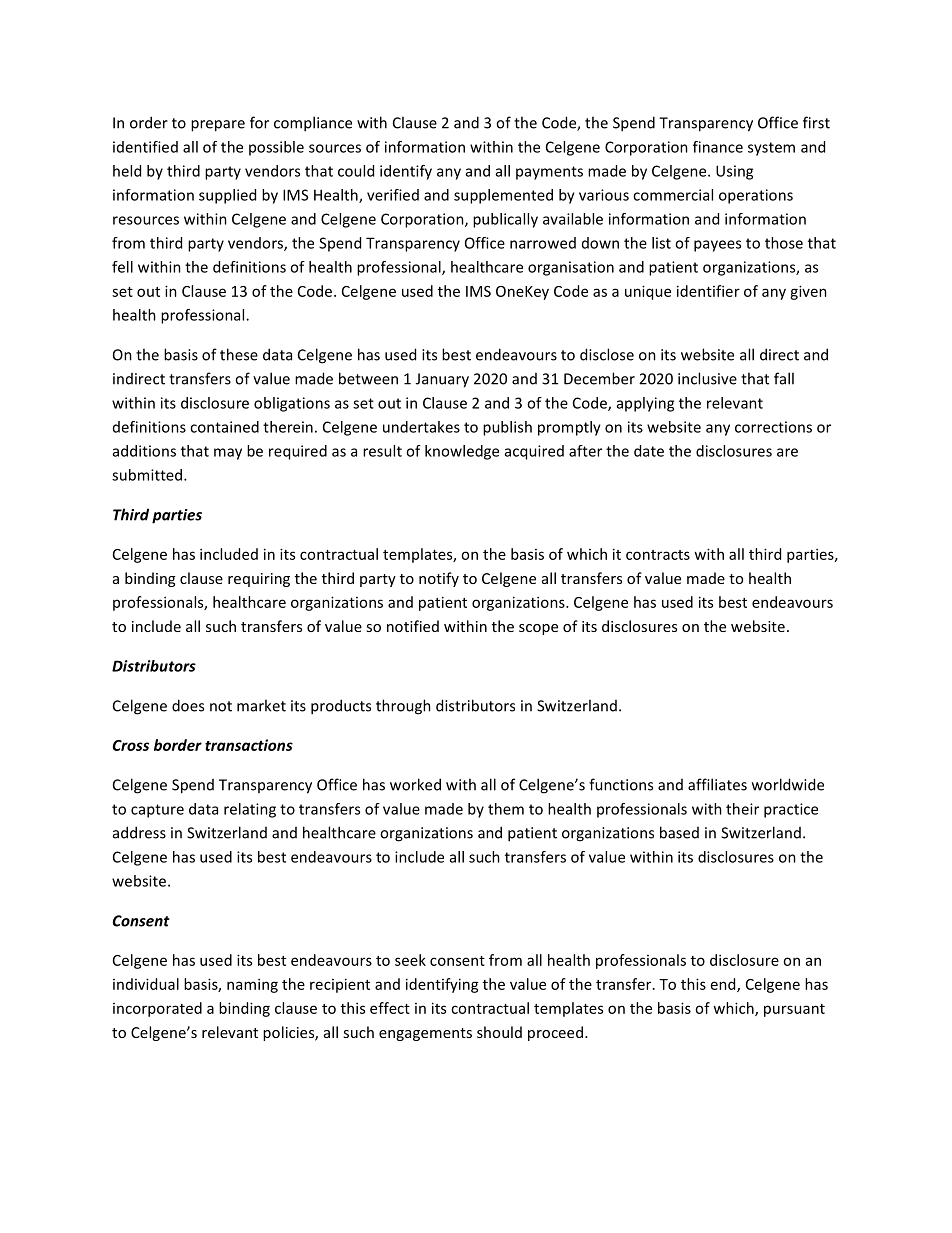  What do you see at coordinates (503, 196) in the screenshot?
I see `supplemented` at bounding box center [503, 196].
